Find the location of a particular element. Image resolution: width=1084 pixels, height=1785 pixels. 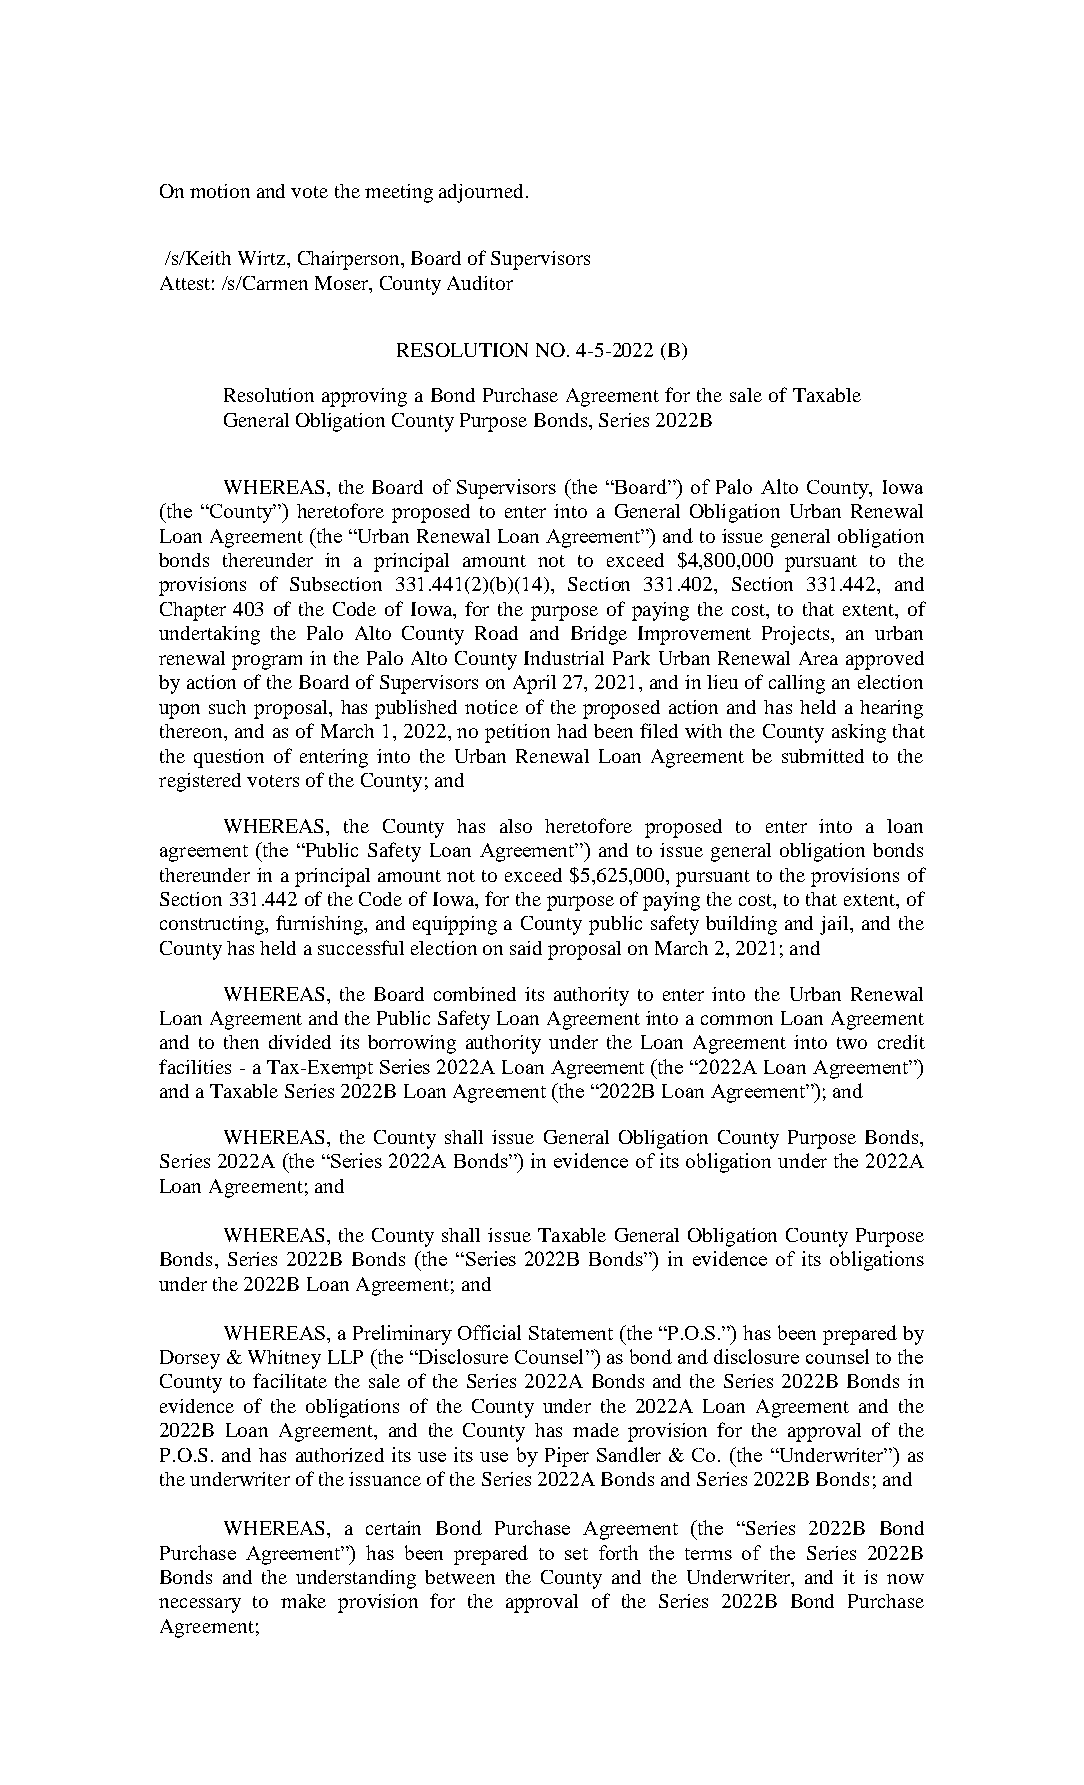

make is located at coordinates (303, 1601).
